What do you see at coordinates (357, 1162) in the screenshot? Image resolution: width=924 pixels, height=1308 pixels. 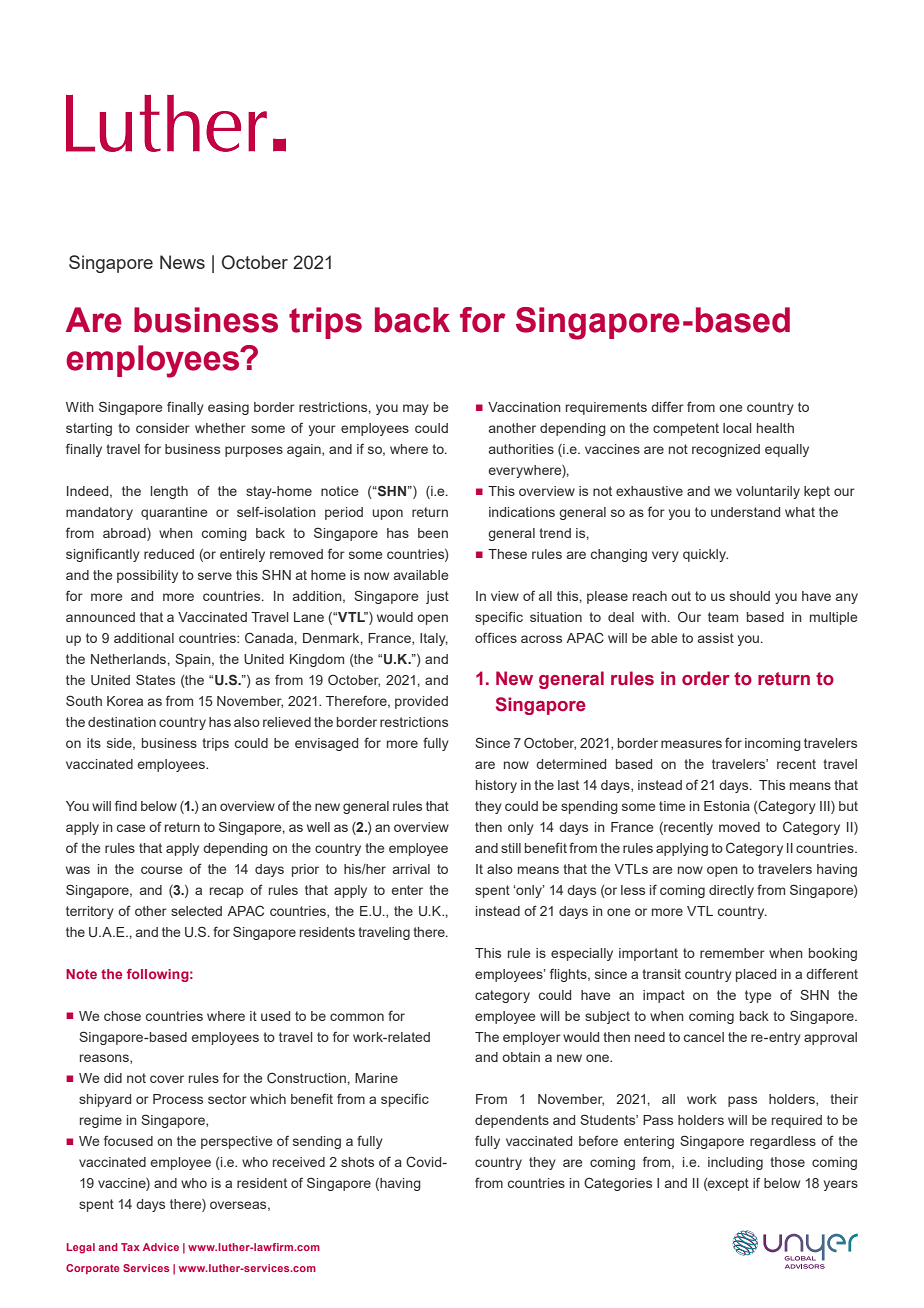 I see `shots` at bounding box center [357, 1162].
